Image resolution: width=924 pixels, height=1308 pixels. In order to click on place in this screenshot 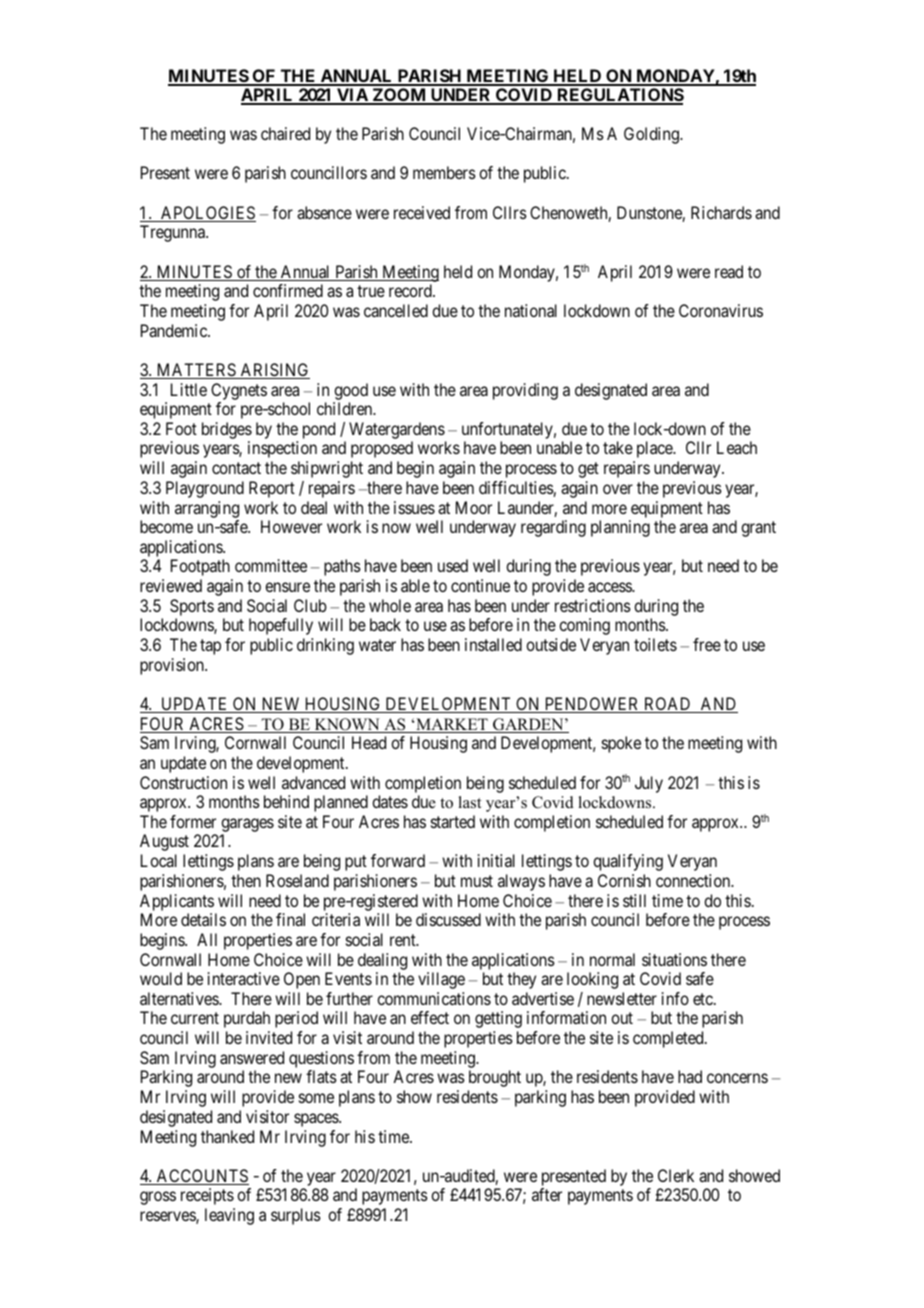, I will do `click(655, 449)`.
